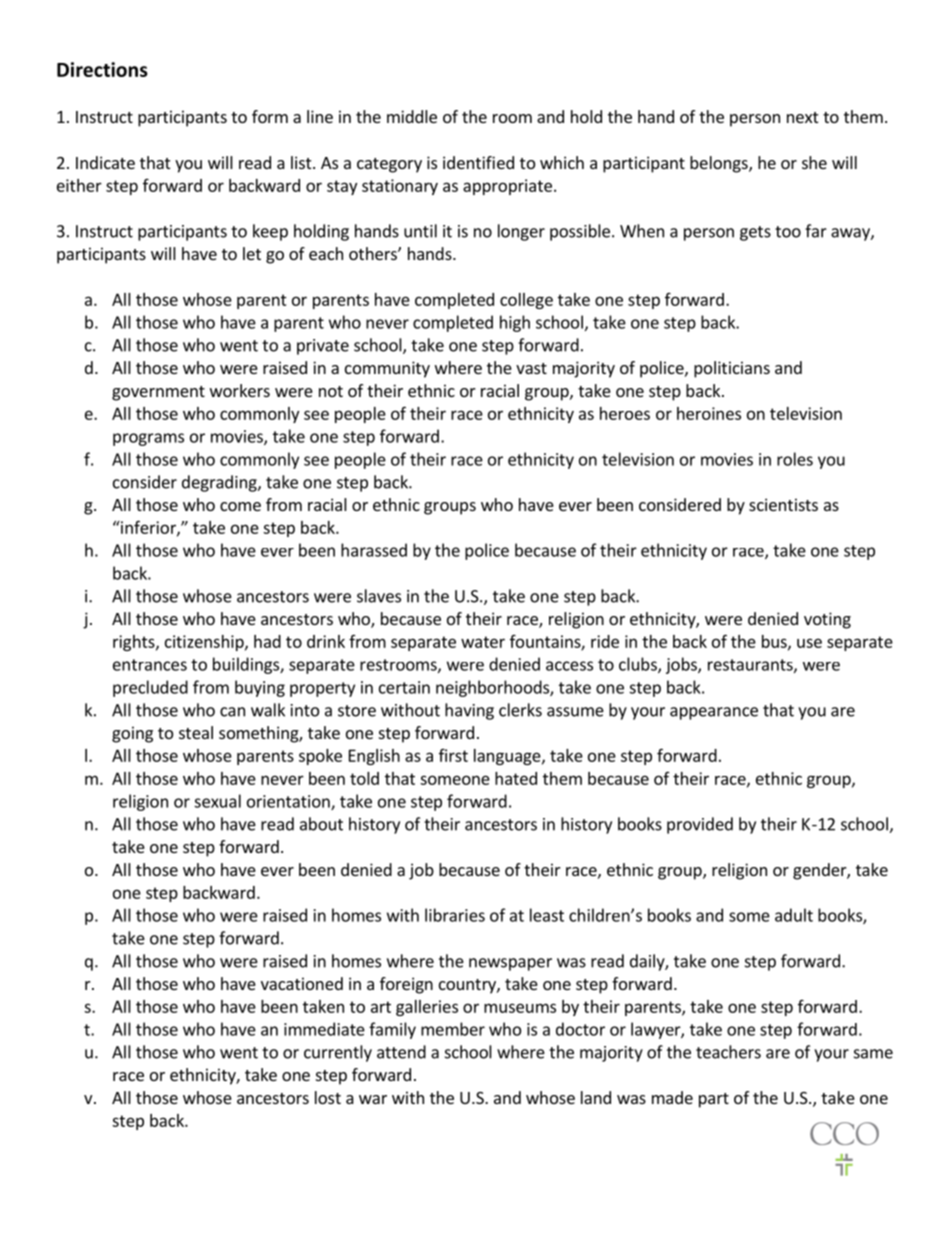 Image resolution: width=952 pixels, height=1233 pixels. Describe the element at coordinates (412, 116) in the image. I see `middle` at that location.
